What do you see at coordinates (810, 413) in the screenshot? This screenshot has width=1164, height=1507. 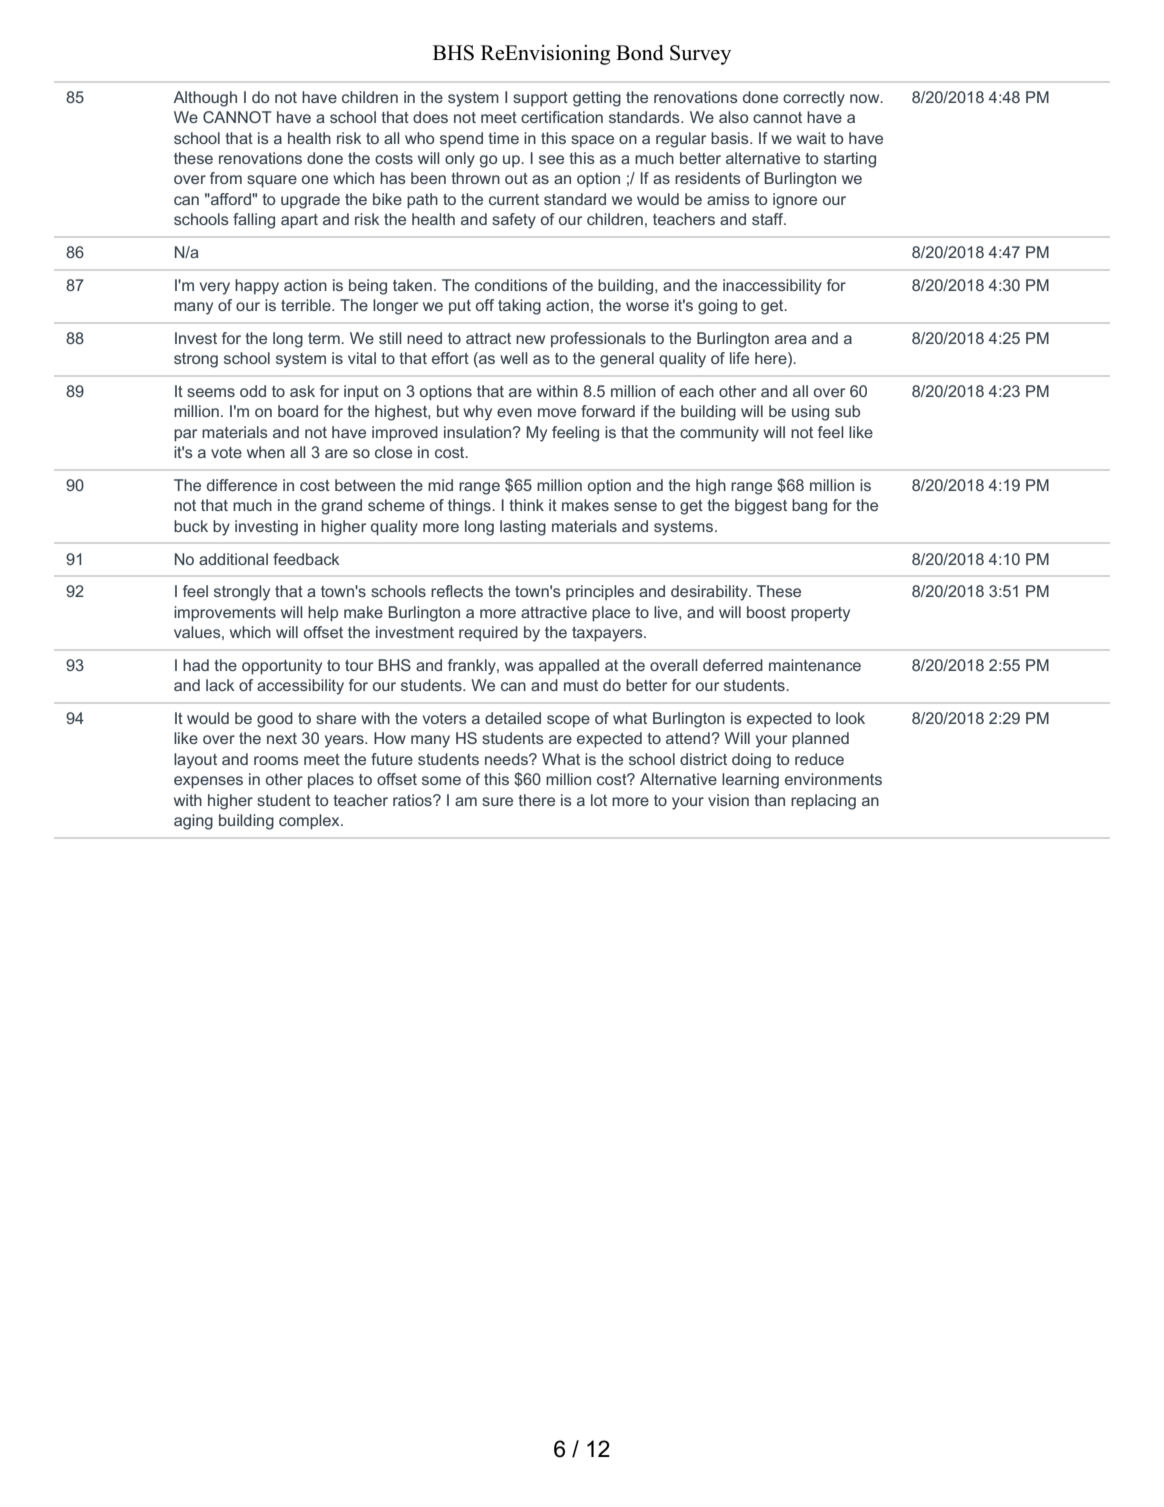 I see `using` at bounding box center [810, 413].
